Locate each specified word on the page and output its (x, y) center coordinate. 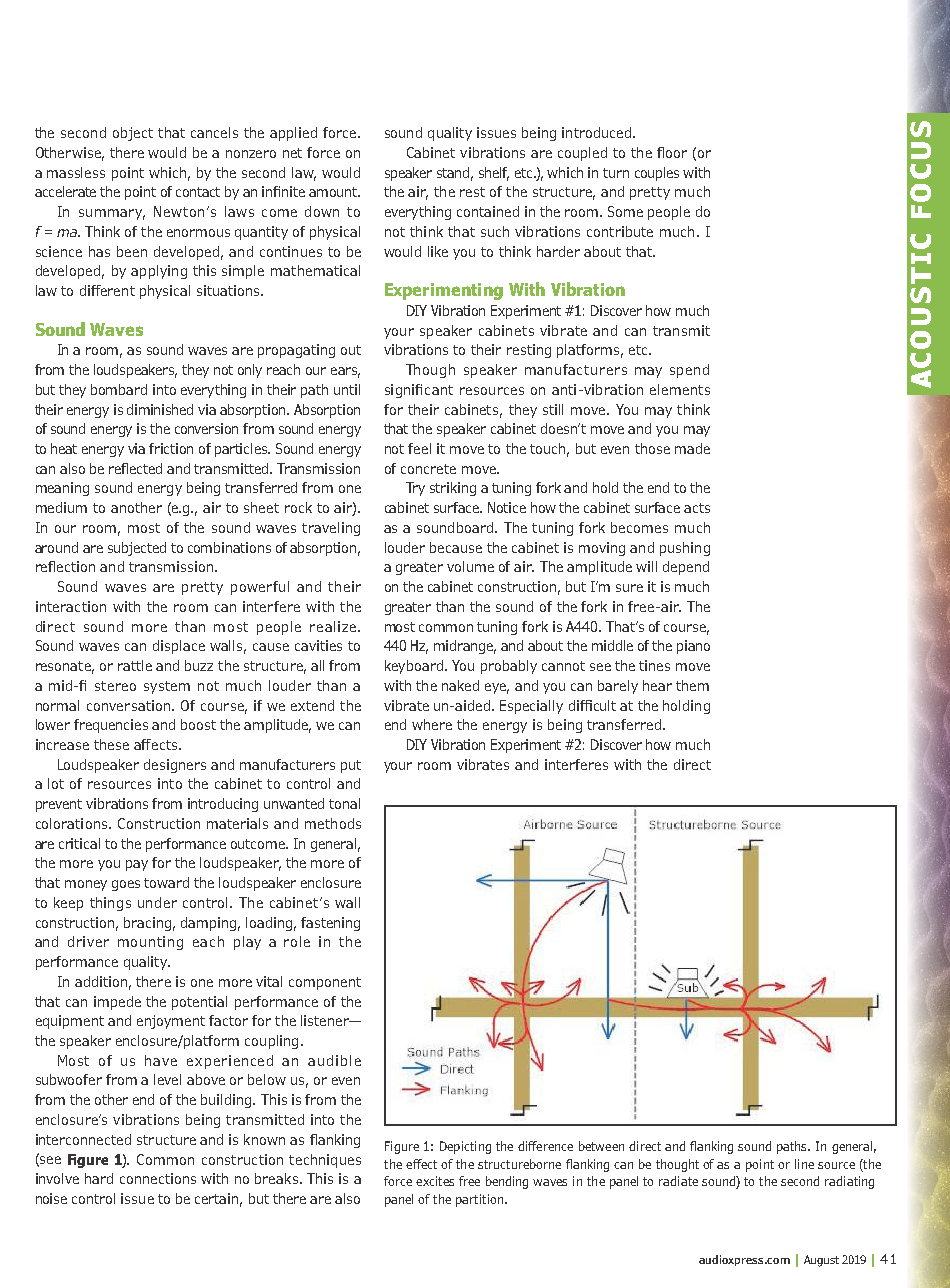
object (133, 134)
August (821, 1261)
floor (672, 152)
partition (479, 1200)
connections (158, 1178)
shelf (494, 173)
